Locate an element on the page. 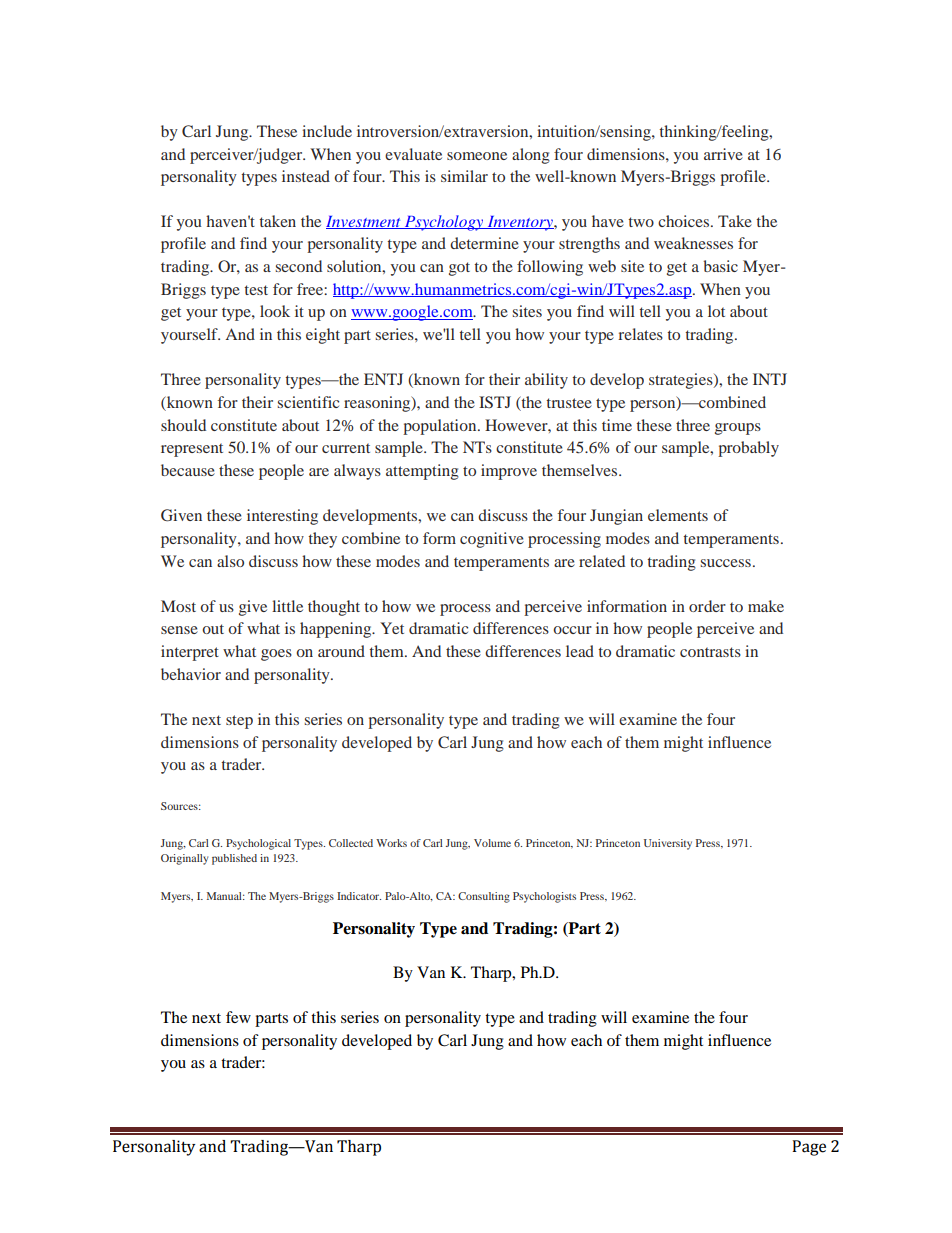  Psychological is located at coordinates (258, 844).
